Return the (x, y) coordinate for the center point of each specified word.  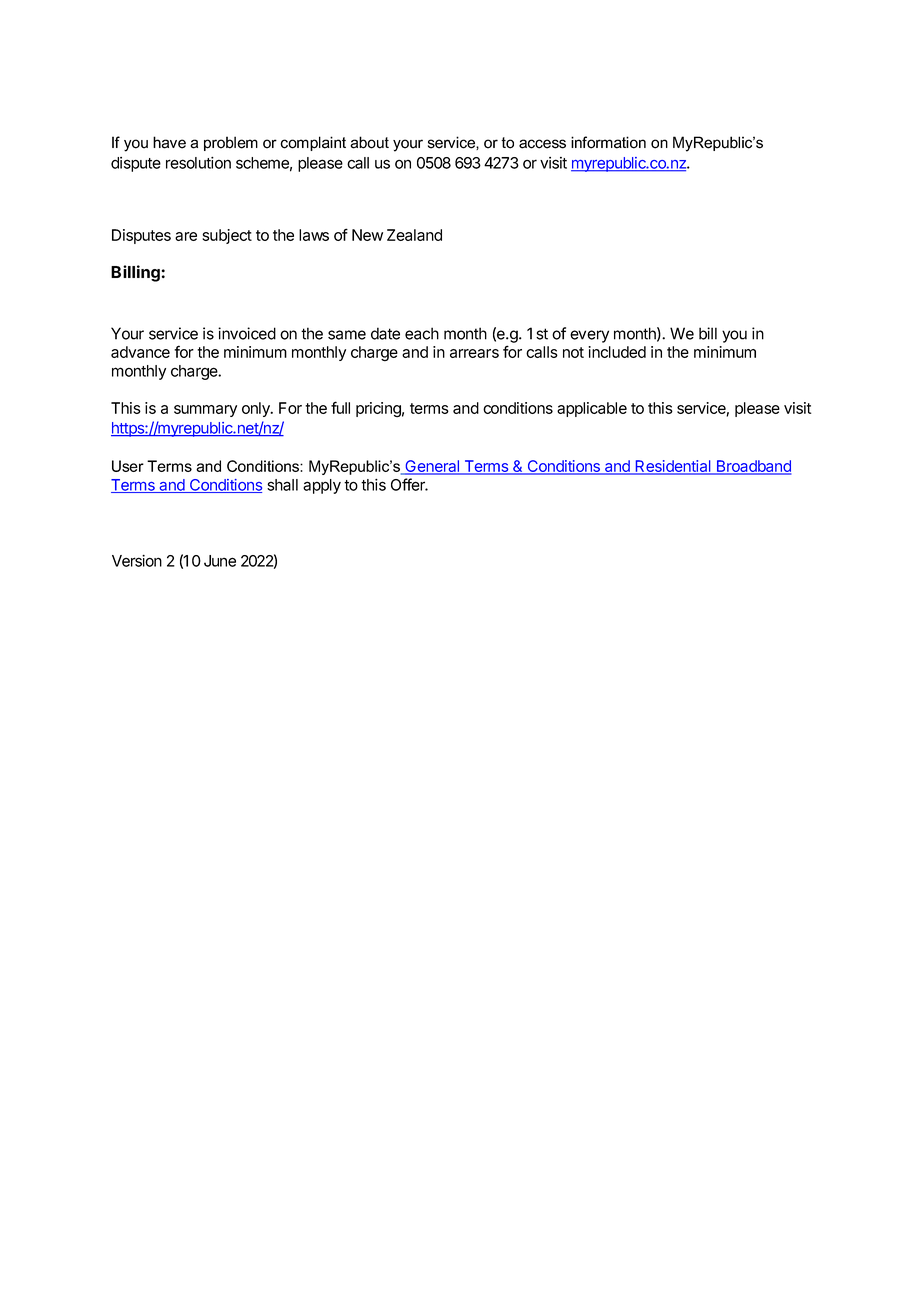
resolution (198, 163)
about (369, 142)
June (220, 561)
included (617, 352)
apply (322, 486)
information (608, 142)
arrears (474, 353)
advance (140, 352)
